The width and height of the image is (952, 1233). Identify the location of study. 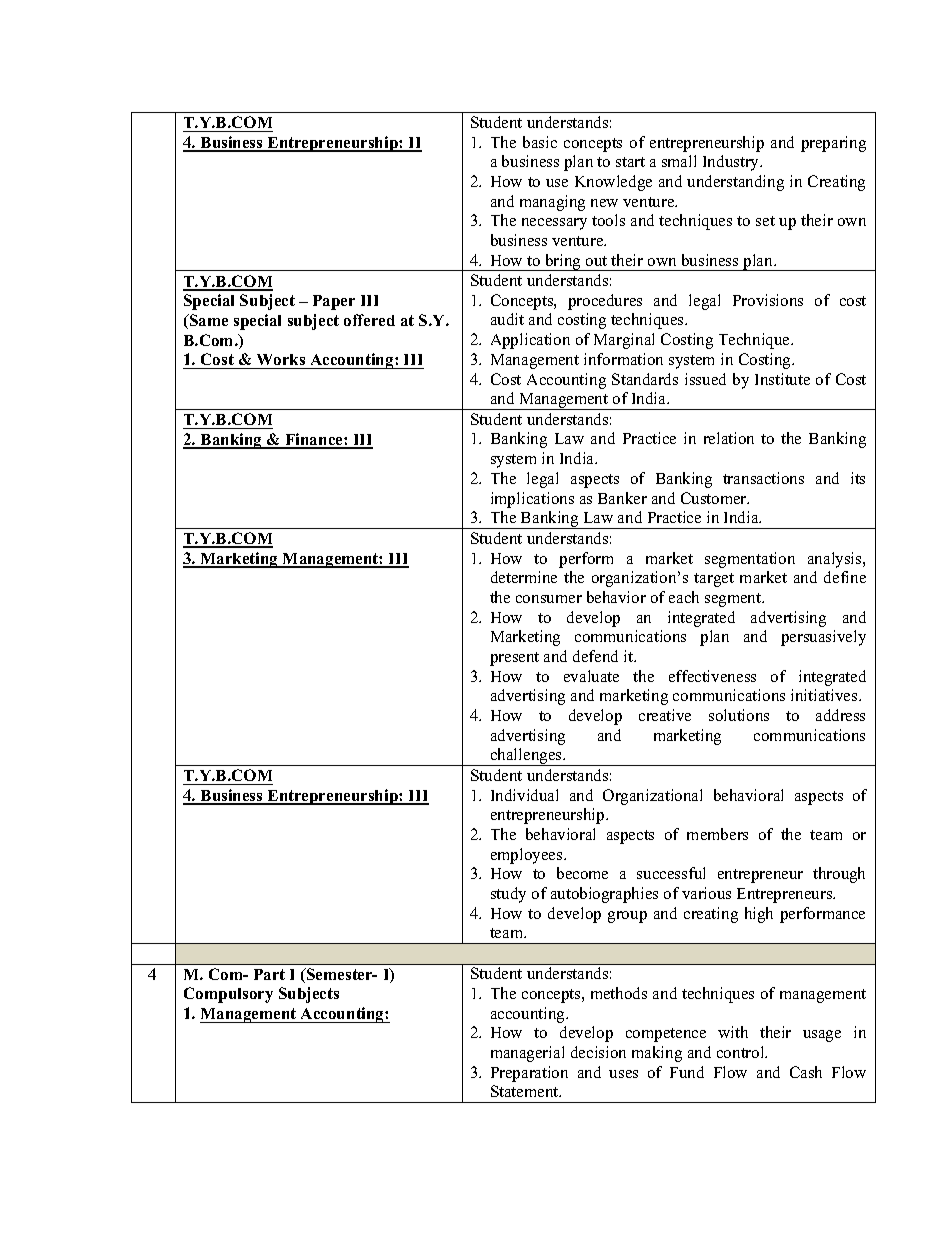
(508, 895).
